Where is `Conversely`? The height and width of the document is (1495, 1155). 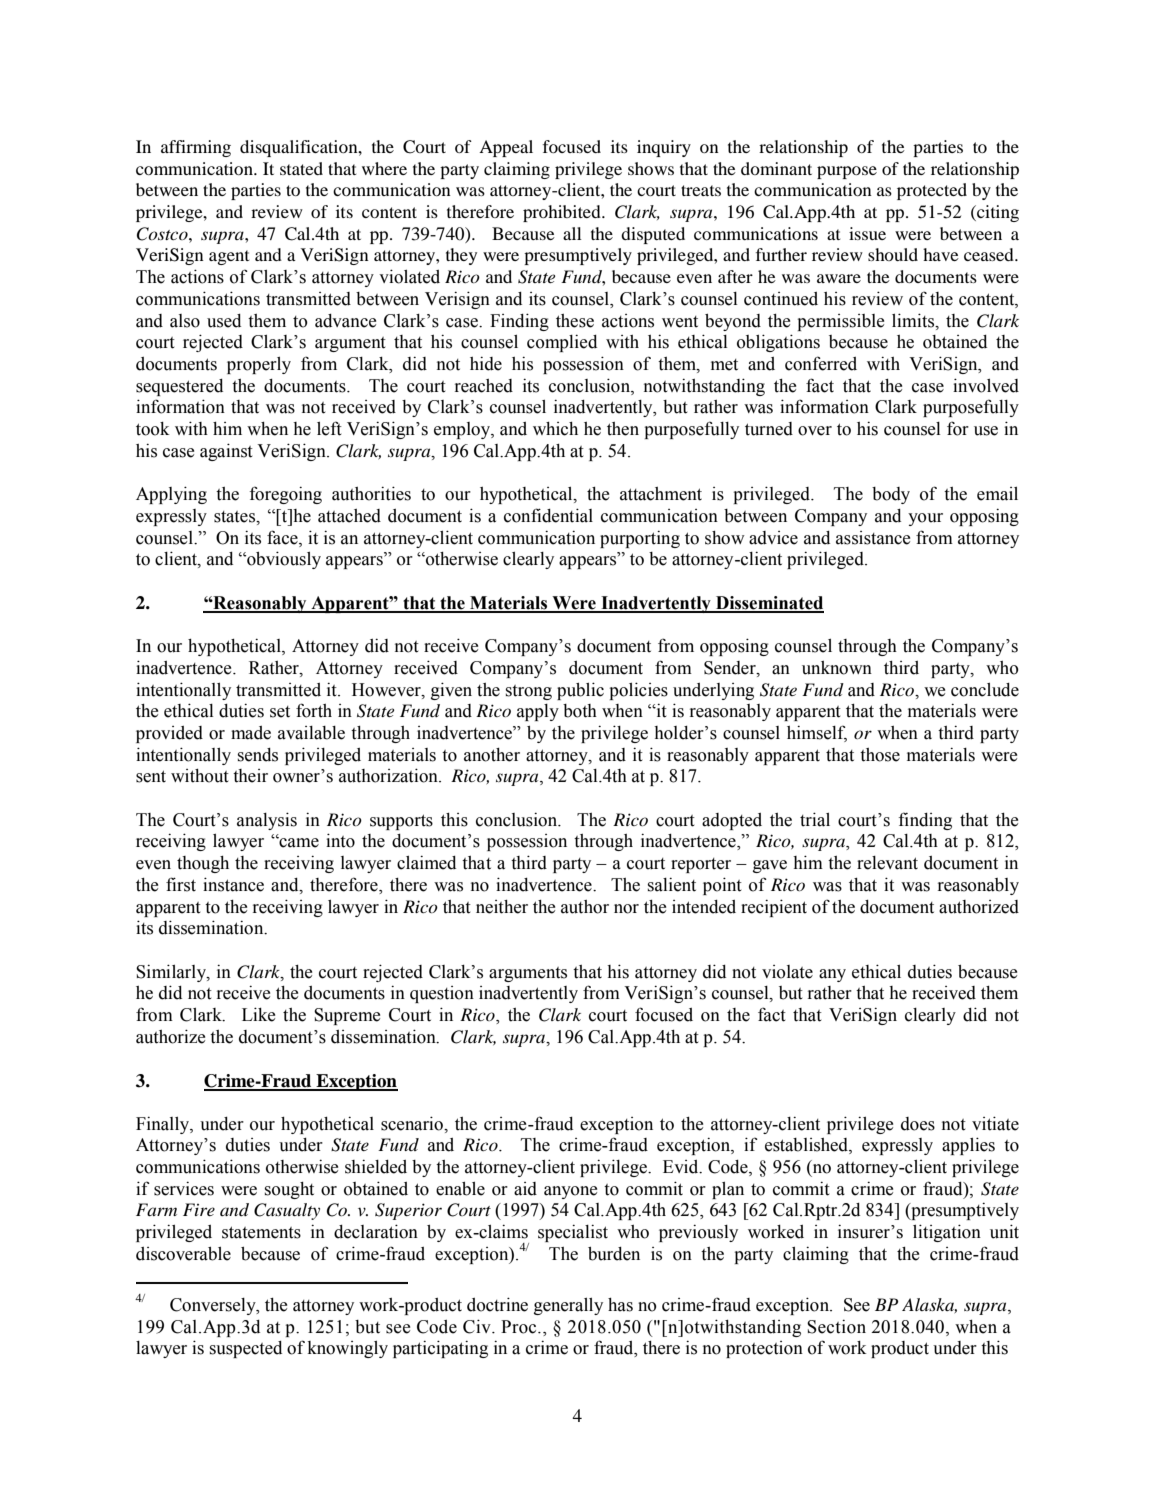
Conversely is located at coordinates (214, 1306).
